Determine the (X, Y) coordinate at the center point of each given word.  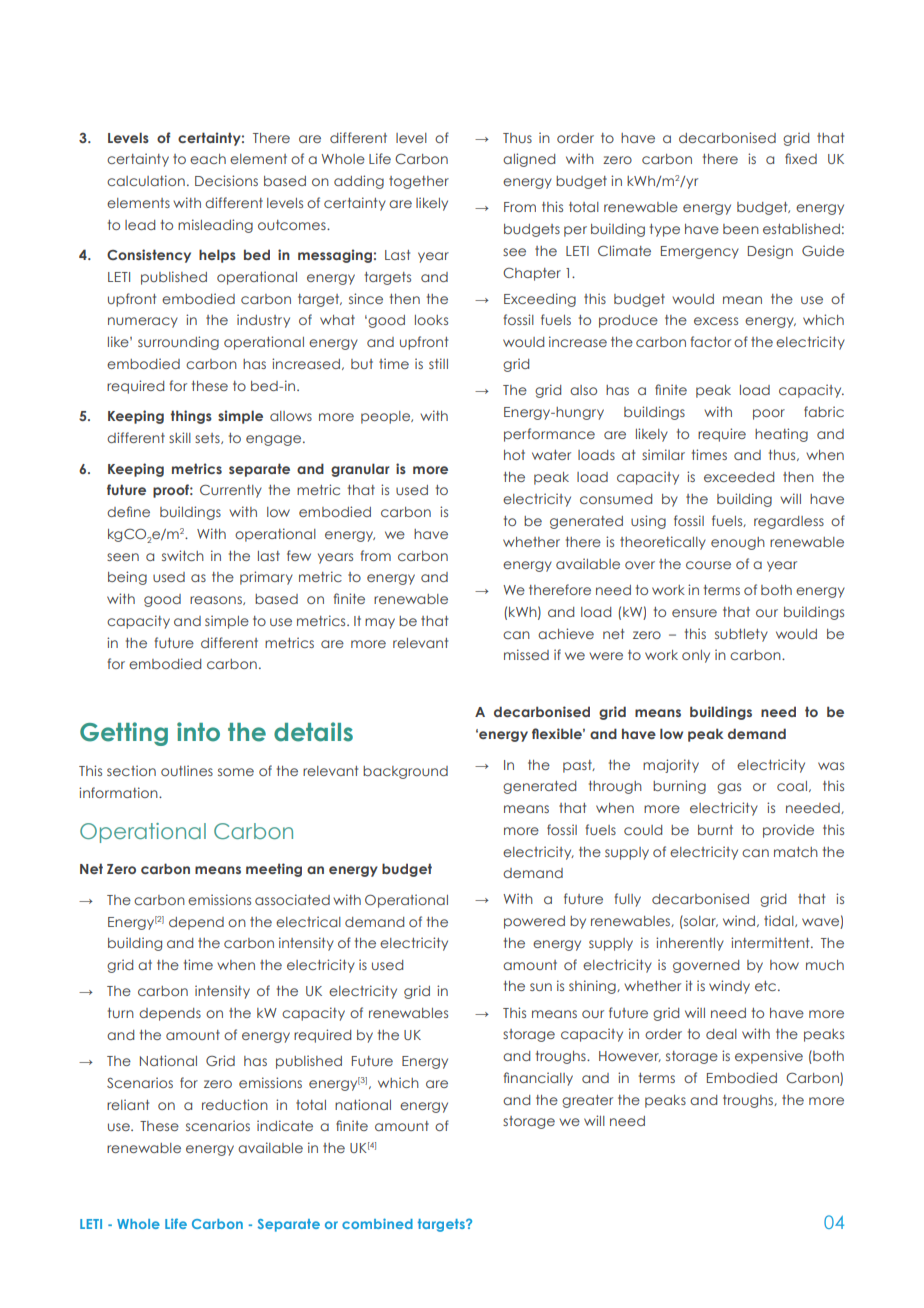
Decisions (226, 180)
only (696, 656)
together (419, 182)
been (741, 229)
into (198, 732)
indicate (285, 1125)
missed (526, 654)
